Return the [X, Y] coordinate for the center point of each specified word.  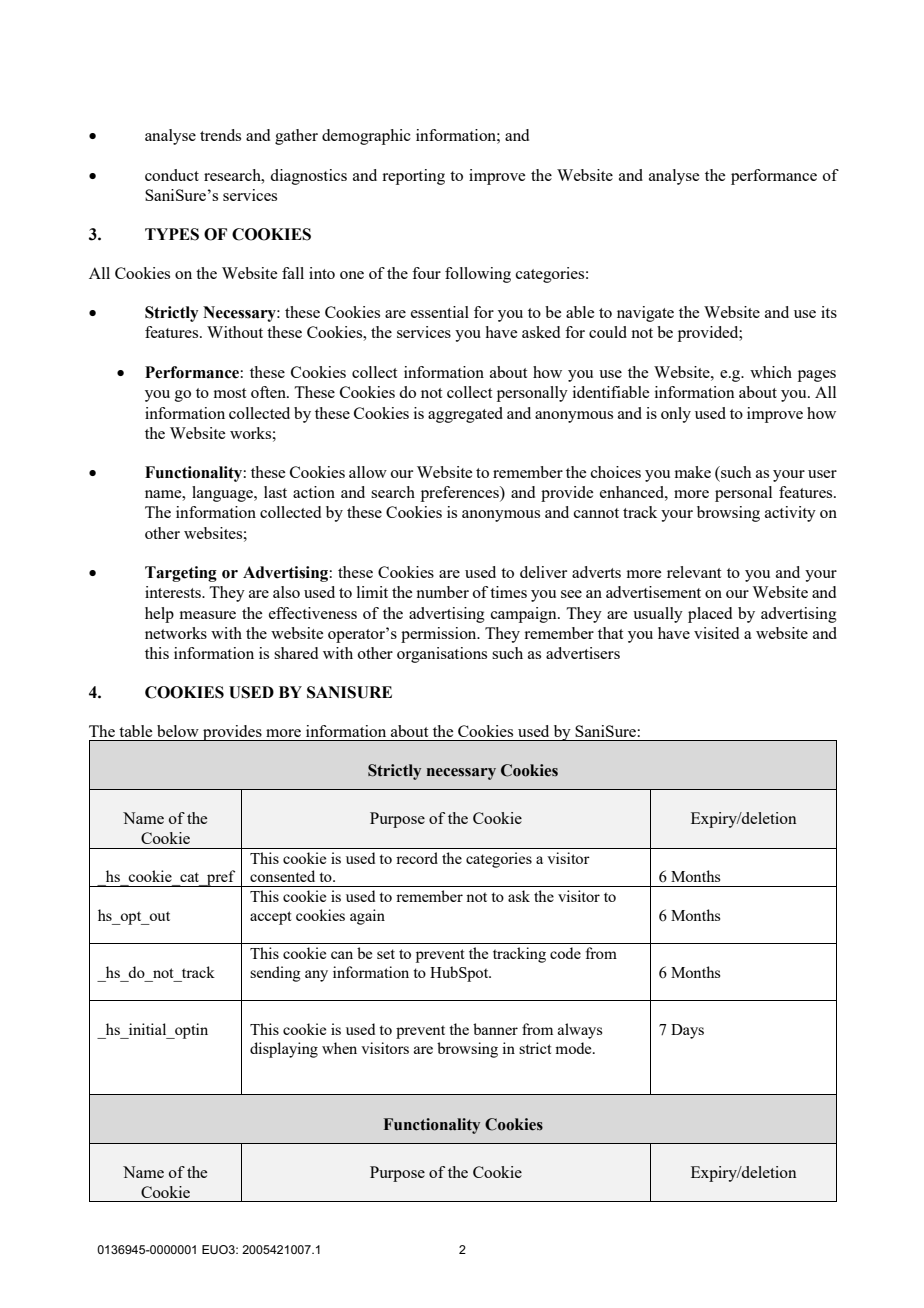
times [508, 592]
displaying [284, 1050]
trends [220, 135]
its [829, 312]
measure [208, 615]
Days [687, 1031]
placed [710, 615]
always [580, 1031]
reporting [413, 177]
